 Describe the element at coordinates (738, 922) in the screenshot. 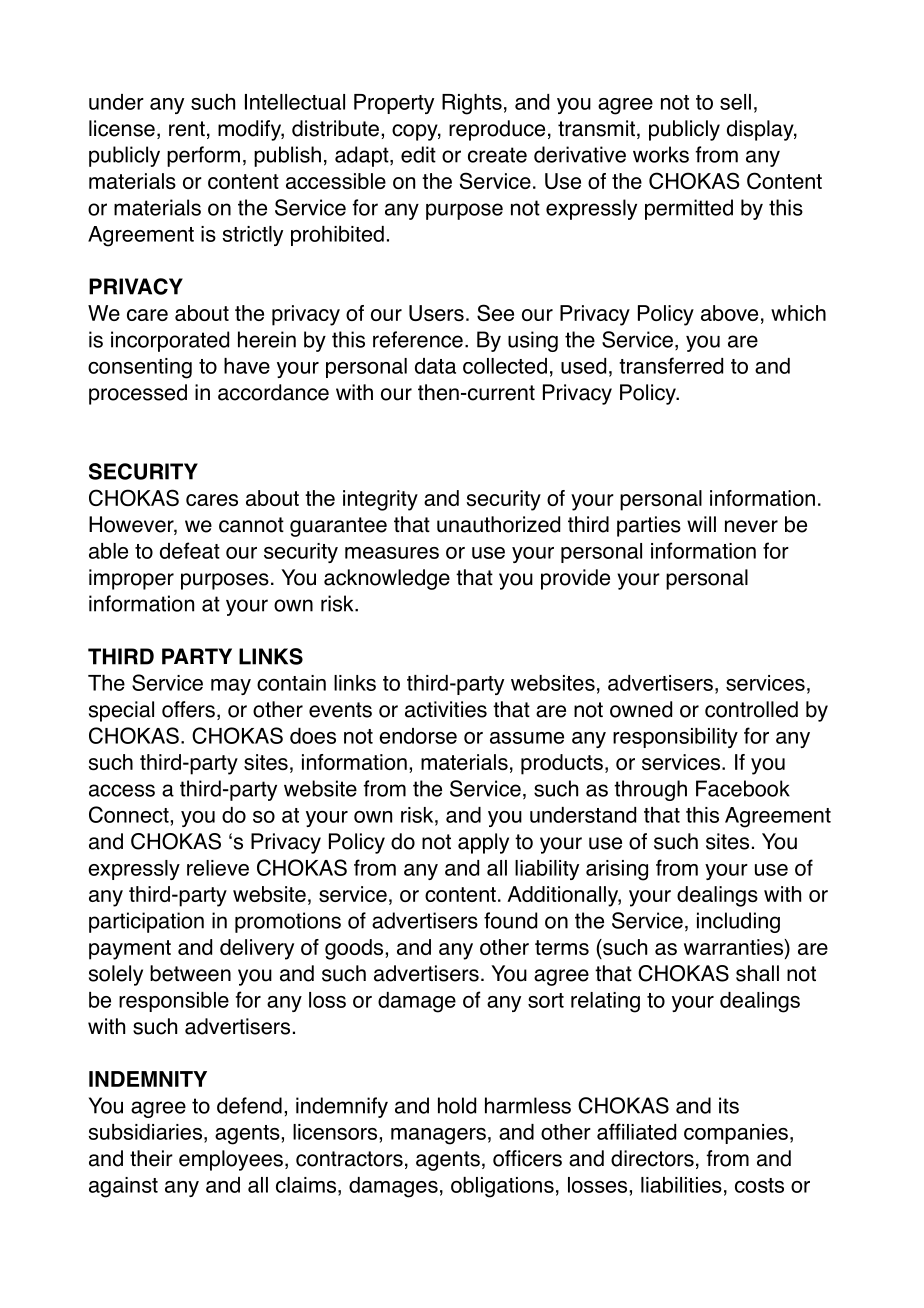

I see `including` at that location.
